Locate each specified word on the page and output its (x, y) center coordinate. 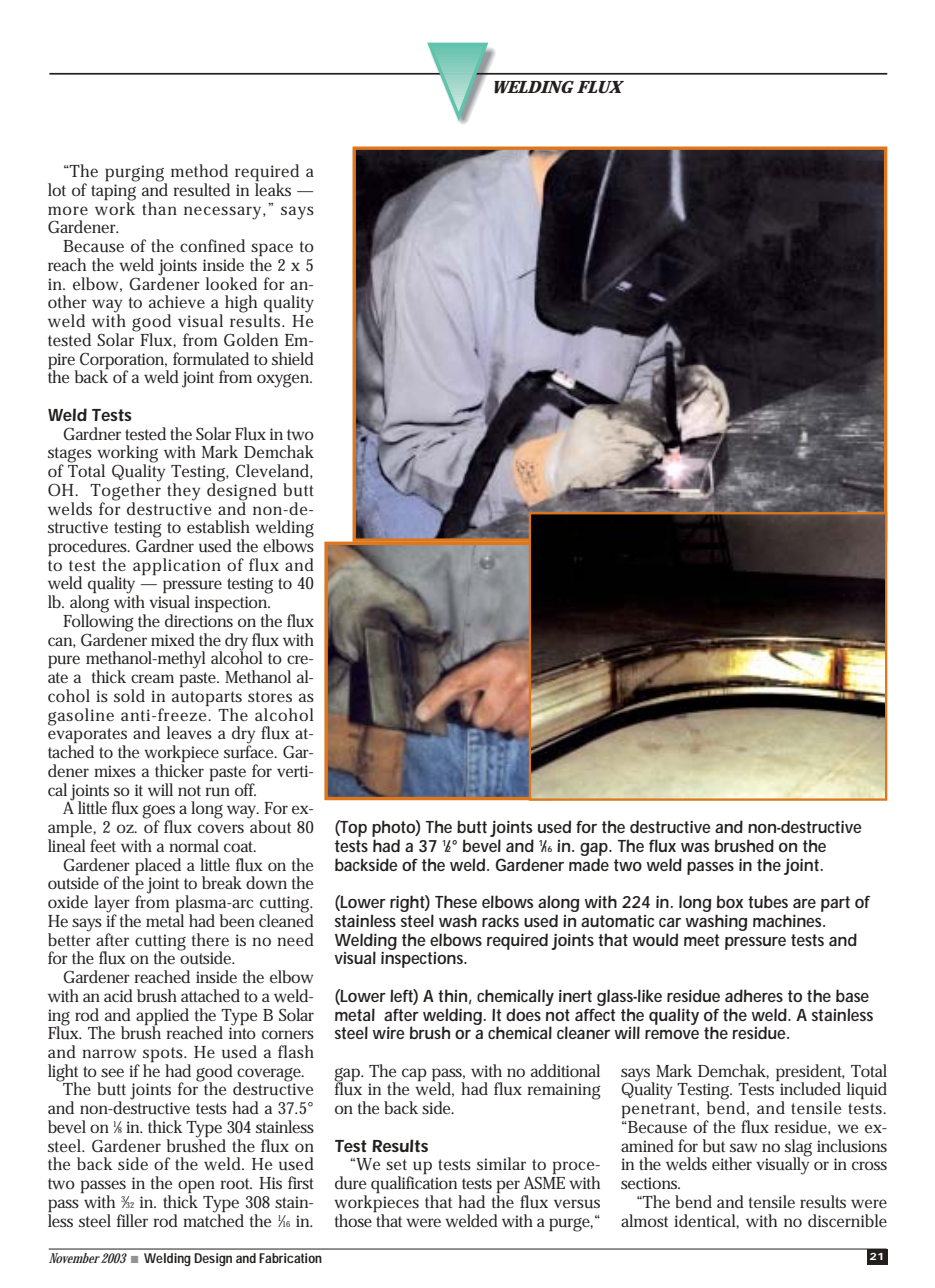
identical (706, 1221)
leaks (273, 188)
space (272, 251)
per (508, 1188)
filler (132, 1220)
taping (113, 193)
